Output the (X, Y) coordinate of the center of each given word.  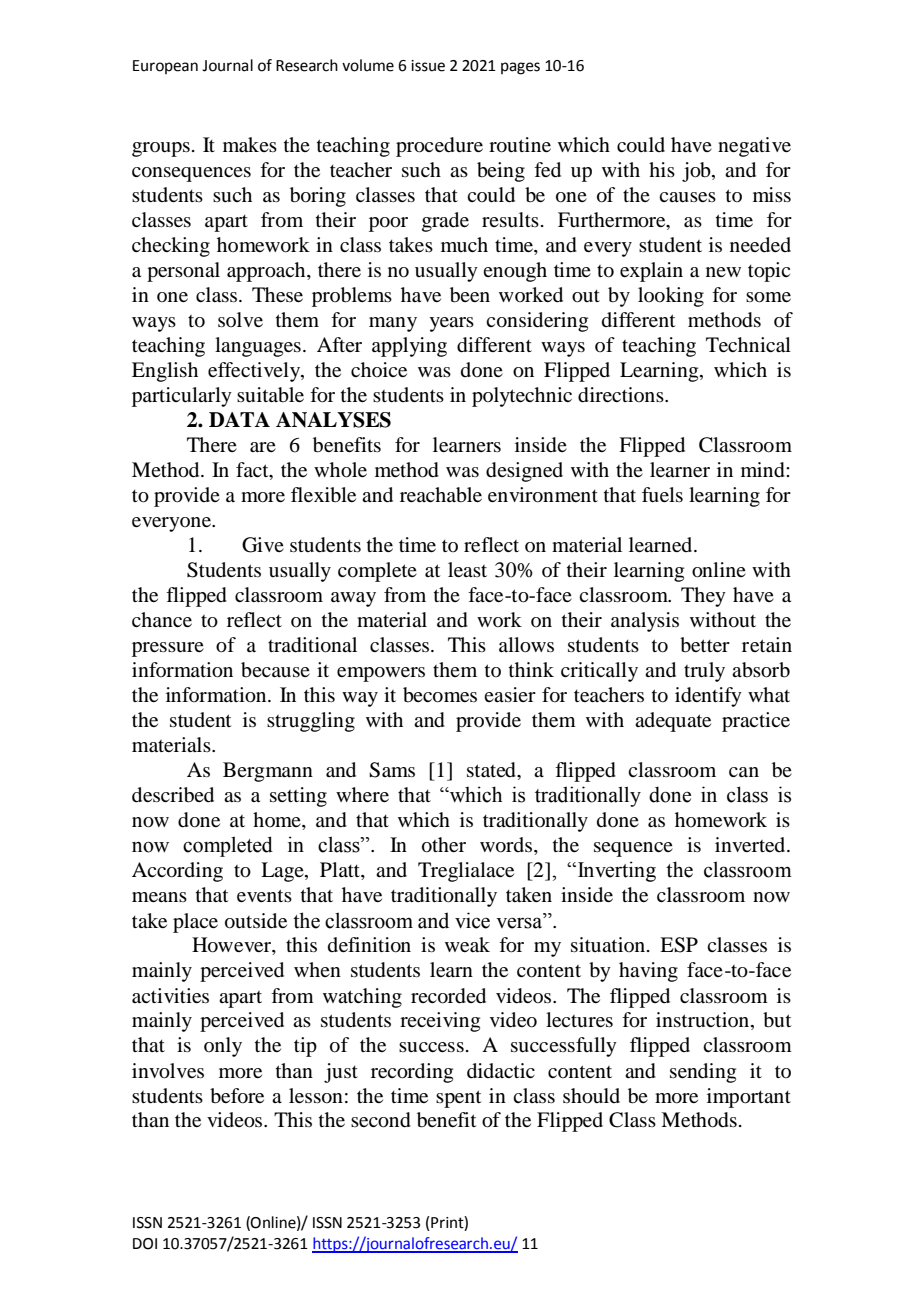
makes (250, 145)
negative (754, 147)
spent (458, 1099)
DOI (145, 1244)
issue (428, 66)
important (749, 1098)
